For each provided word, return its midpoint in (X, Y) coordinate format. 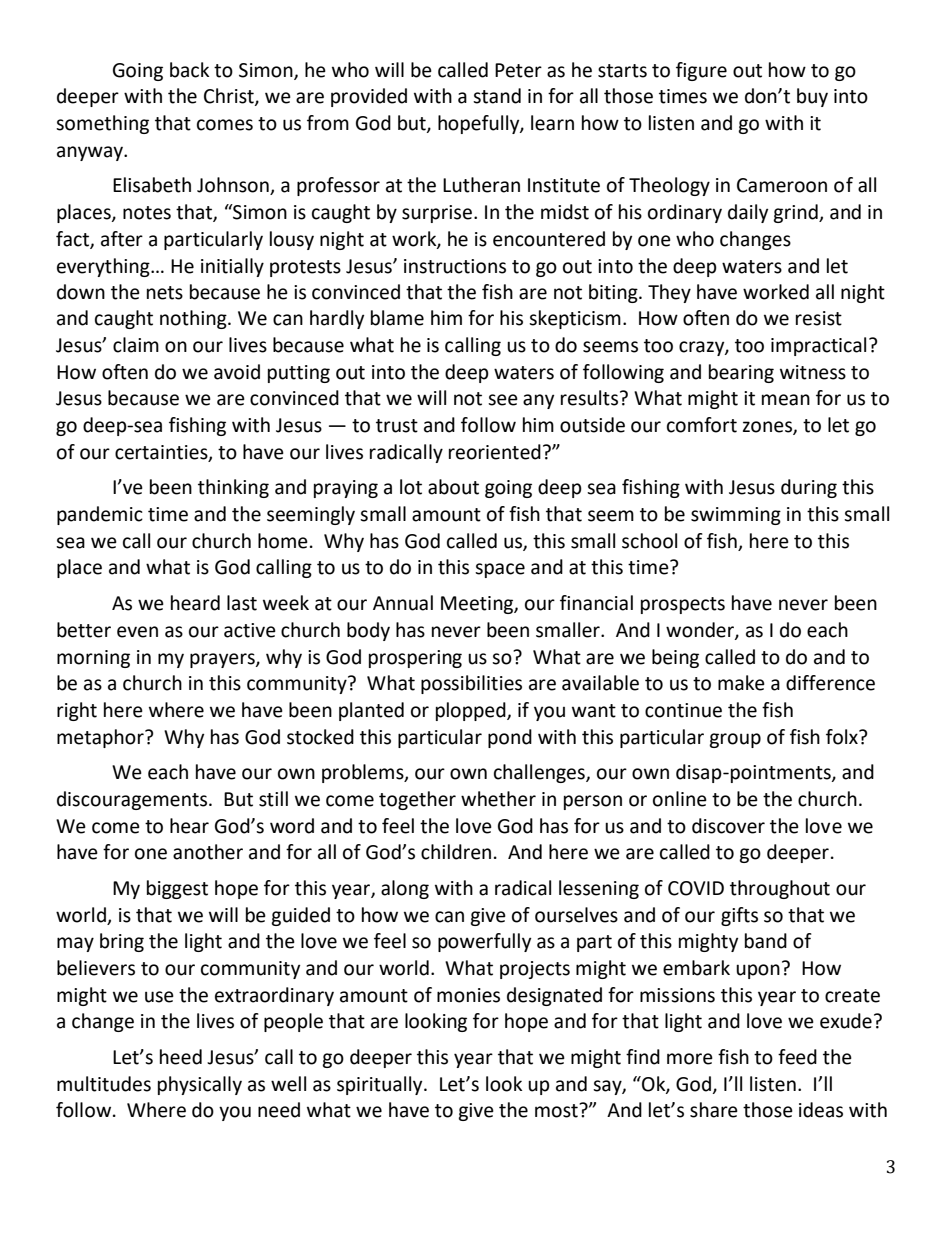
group (735, 740)
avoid (237, 372)
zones (768, 428)
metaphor (101, 738)
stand (497, 96)
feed (797, 1057)
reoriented (495, 452)
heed (181, 1057)
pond (510, 738)
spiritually (381, 1085)
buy (812, 97)
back (189, 70)
